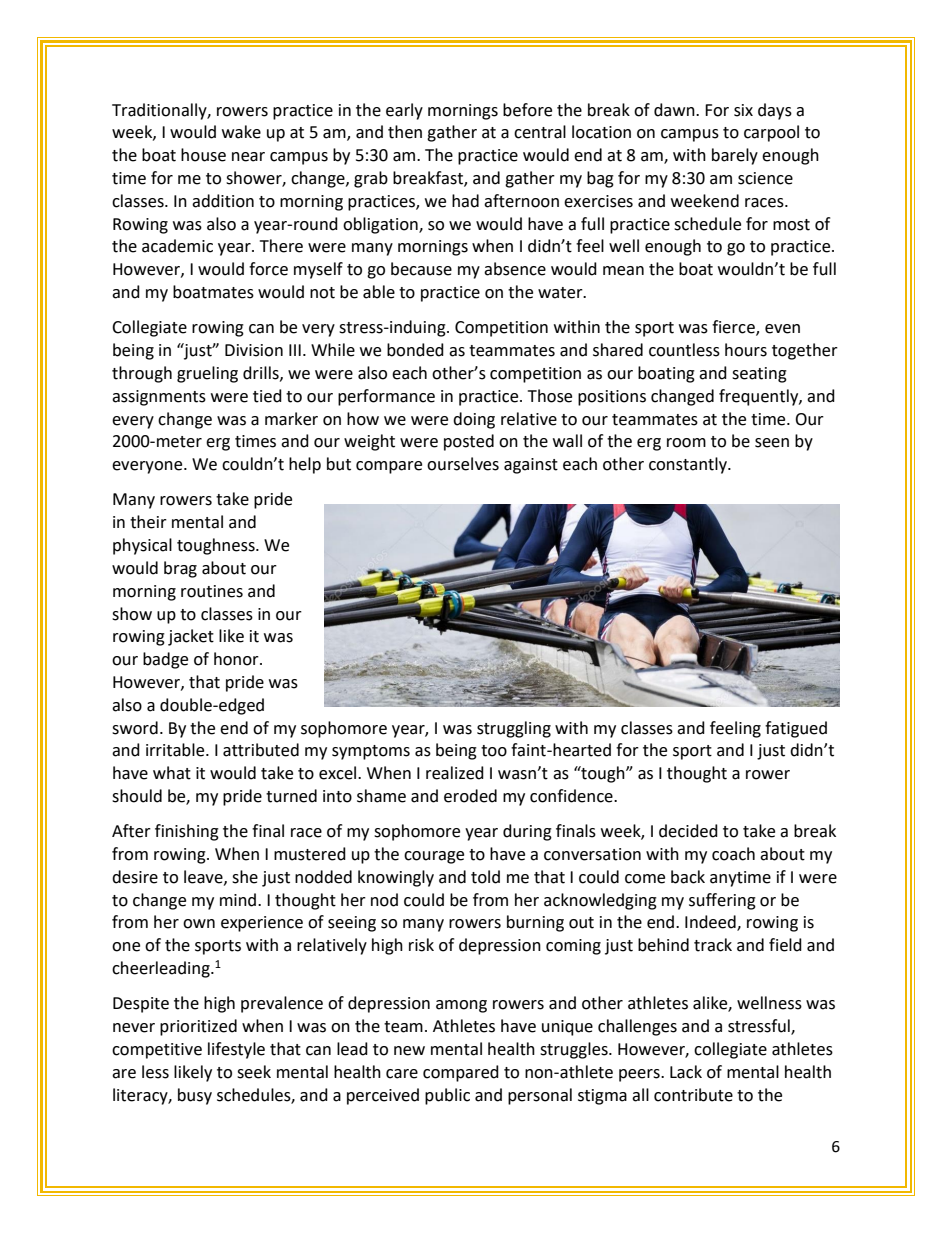  Describe the element at coordinates (203, 155) in the page. I see `house` at that location.
